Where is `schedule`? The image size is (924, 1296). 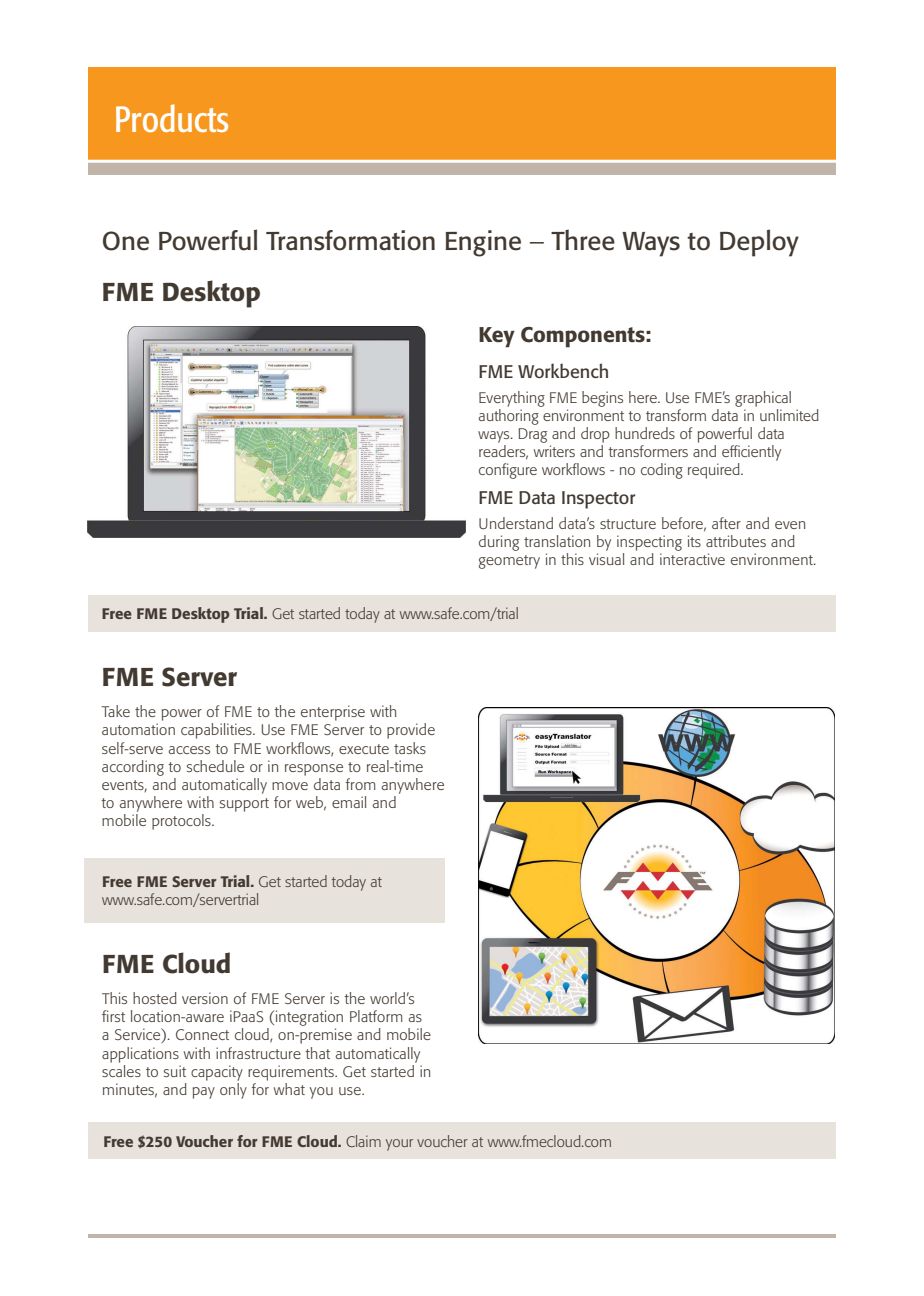 schedule is located at coordinates (215, 766).
